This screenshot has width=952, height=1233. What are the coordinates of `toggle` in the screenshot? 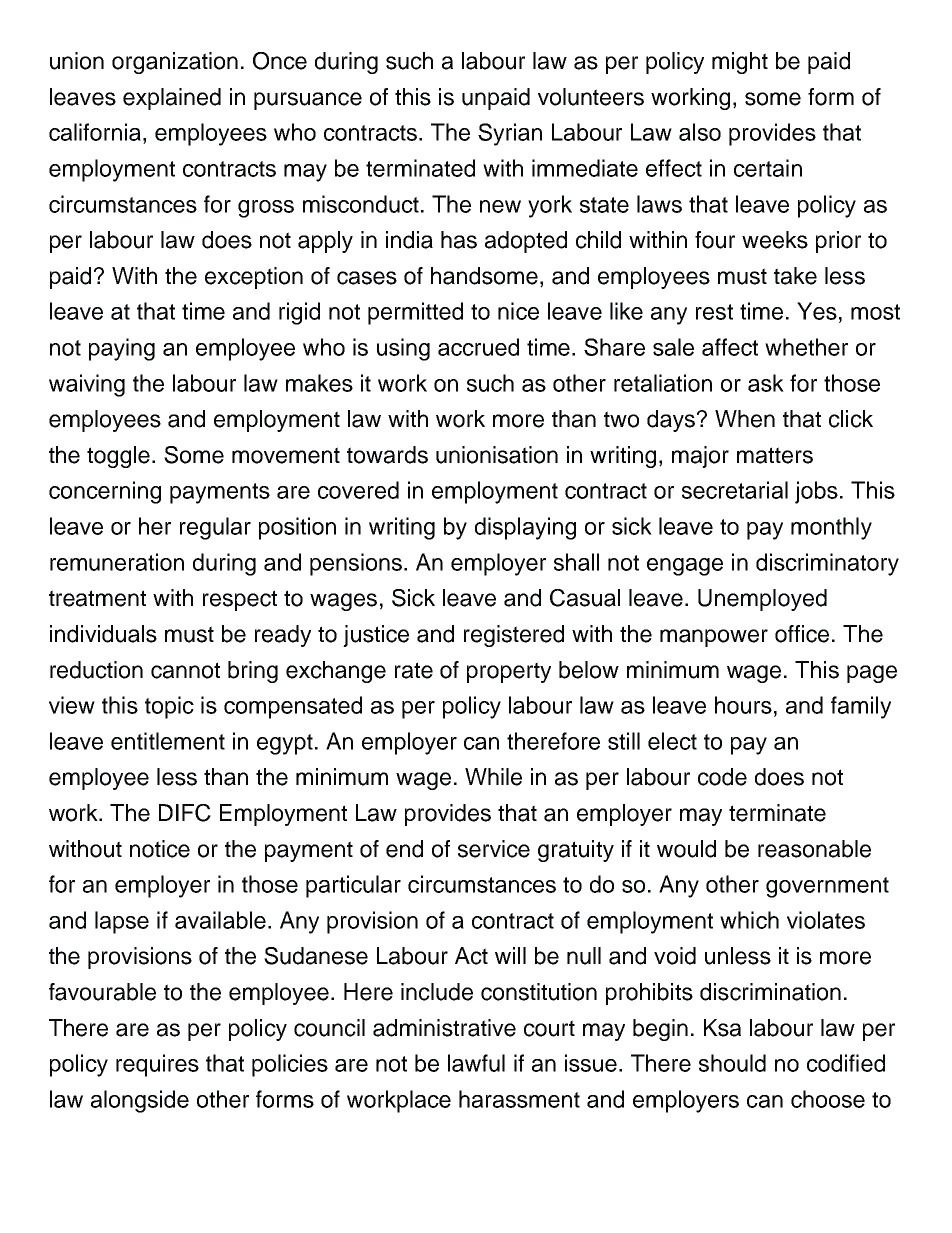 It's located at (120, 457).
